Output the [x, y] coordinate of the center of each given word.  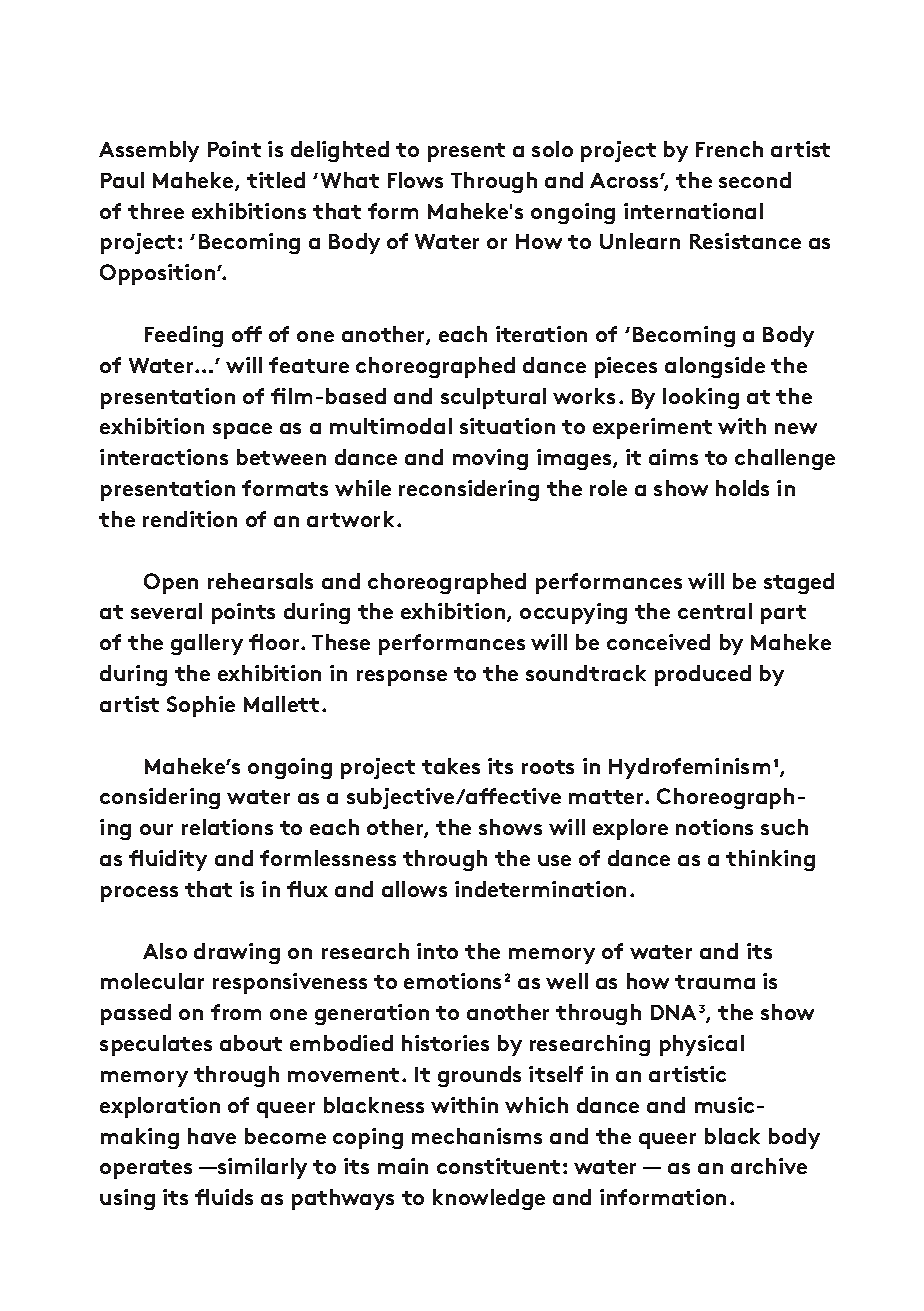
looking [701, 398]
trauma [715, 982]
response [402, 678]
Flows [415, 180]
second [755, 180]
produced [703, 675]
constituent [498, 1166]
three [156, 211]
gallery [207, 644]
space [242, 431]
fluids [224, 1197]
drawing [237, 953]
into [437, 951]
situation [507, 426]
